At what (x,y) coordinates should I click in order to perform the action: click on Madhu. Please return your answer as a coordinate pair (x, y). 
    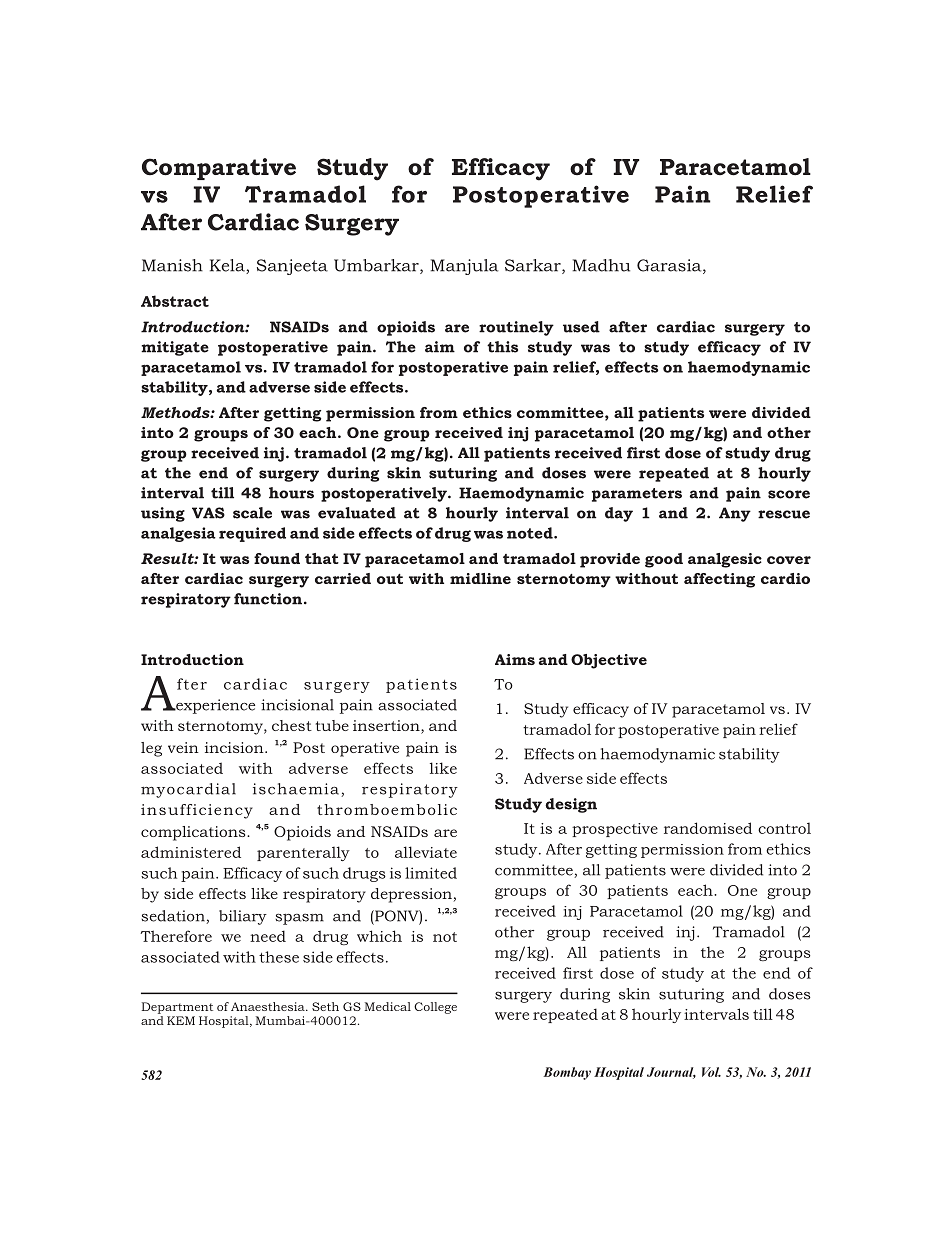
    Looking at the image, I should click on (601, 265).
